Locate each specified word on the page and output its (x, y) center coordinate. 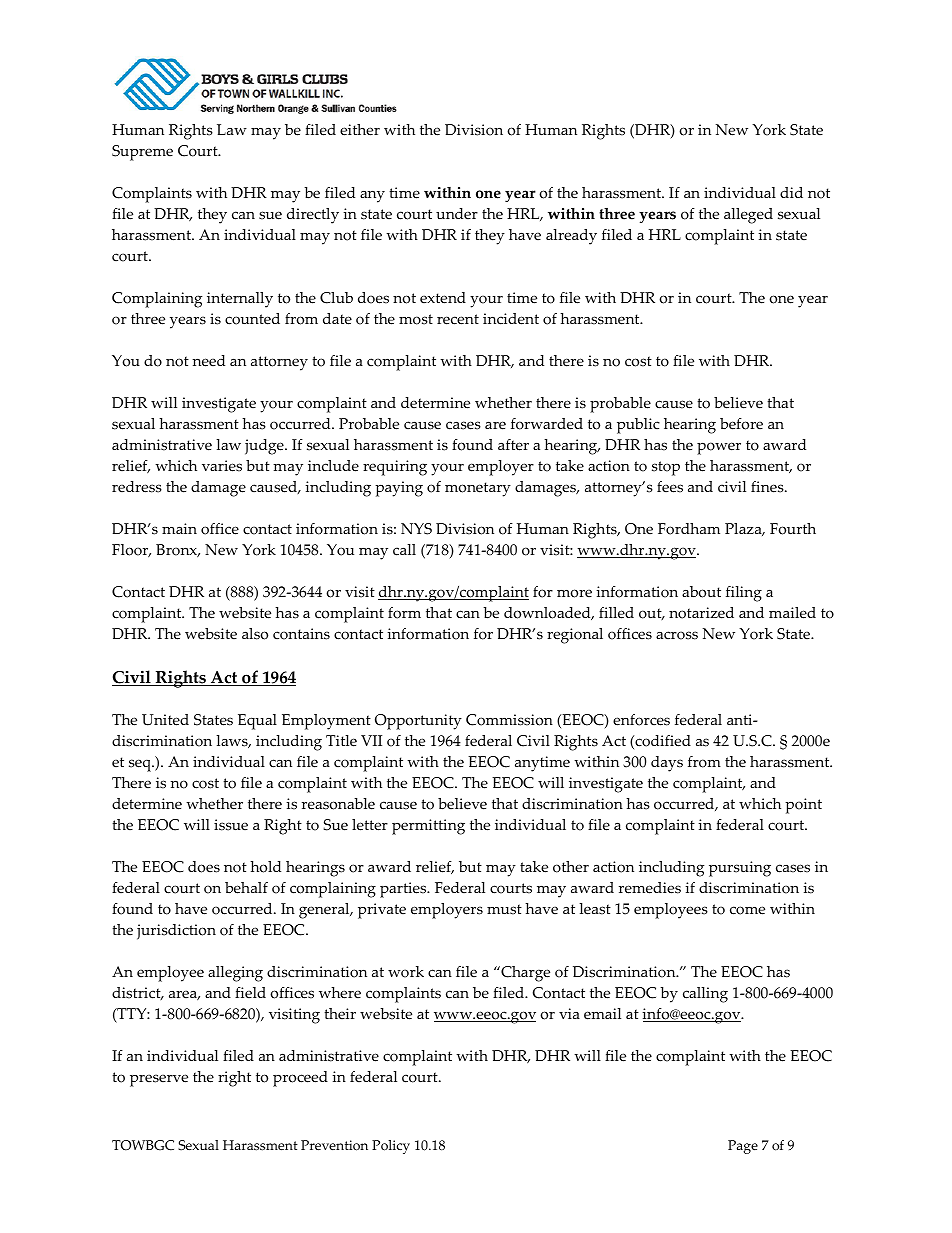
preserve (159, 1080)
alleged (748, 216)
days (667, 764)
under (457, 214)
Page (743, 1147)
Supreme (142, 153)
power (719, 448)
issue (231, 825)
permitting (428, 827)
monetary (478, 489)
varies (222, 466)
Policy (391, 1147)
